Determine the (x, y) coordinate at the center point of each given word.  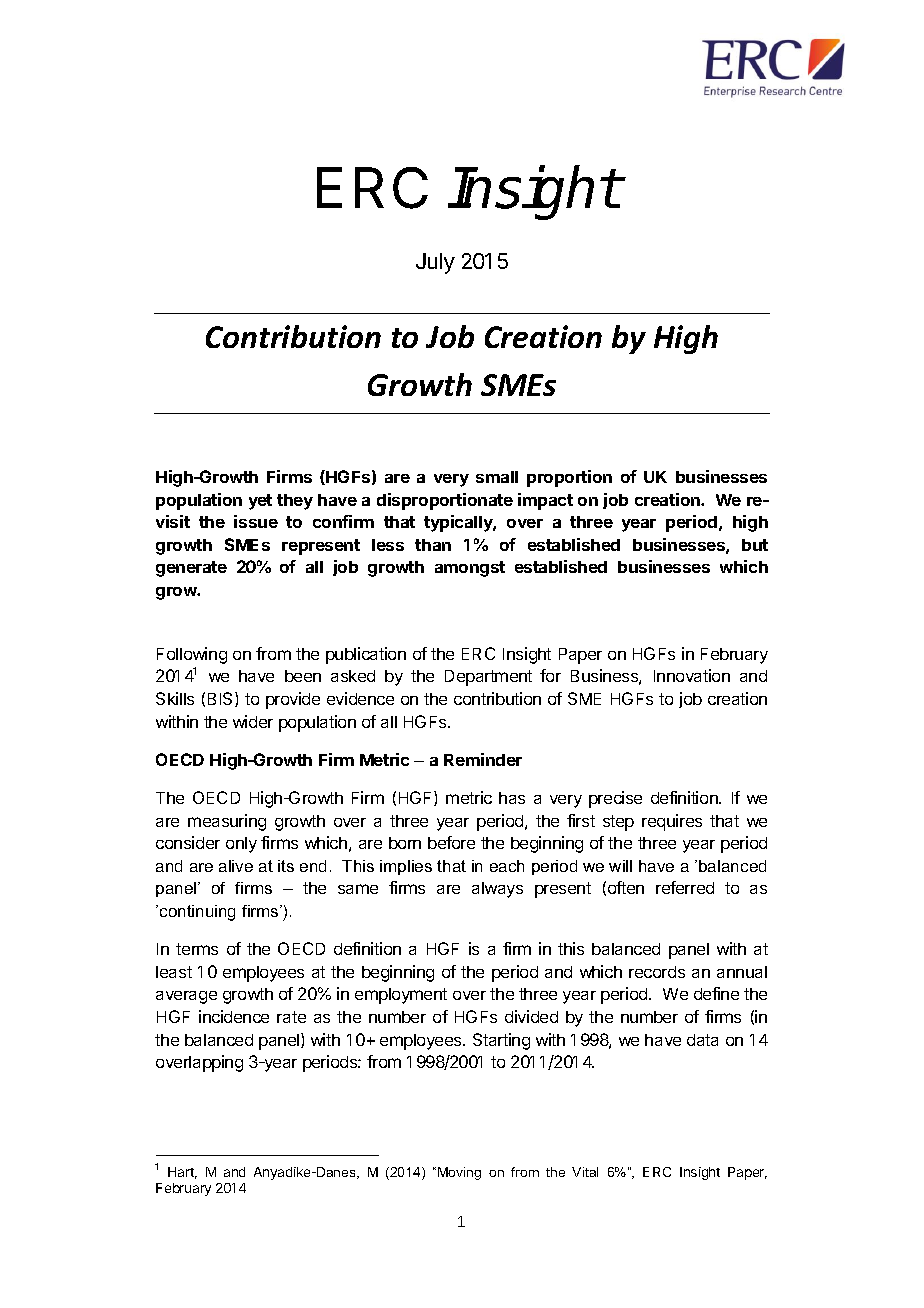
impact (545, 501)
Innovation (692, 675)
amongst (470, 569)
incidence (234, 1016)
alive (236, 866)
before (451, 842)
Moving (459, 1173)
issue (256, 521)
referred (685, 887)
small (497, 477)
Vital (585, 1172)
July (435, 263)
